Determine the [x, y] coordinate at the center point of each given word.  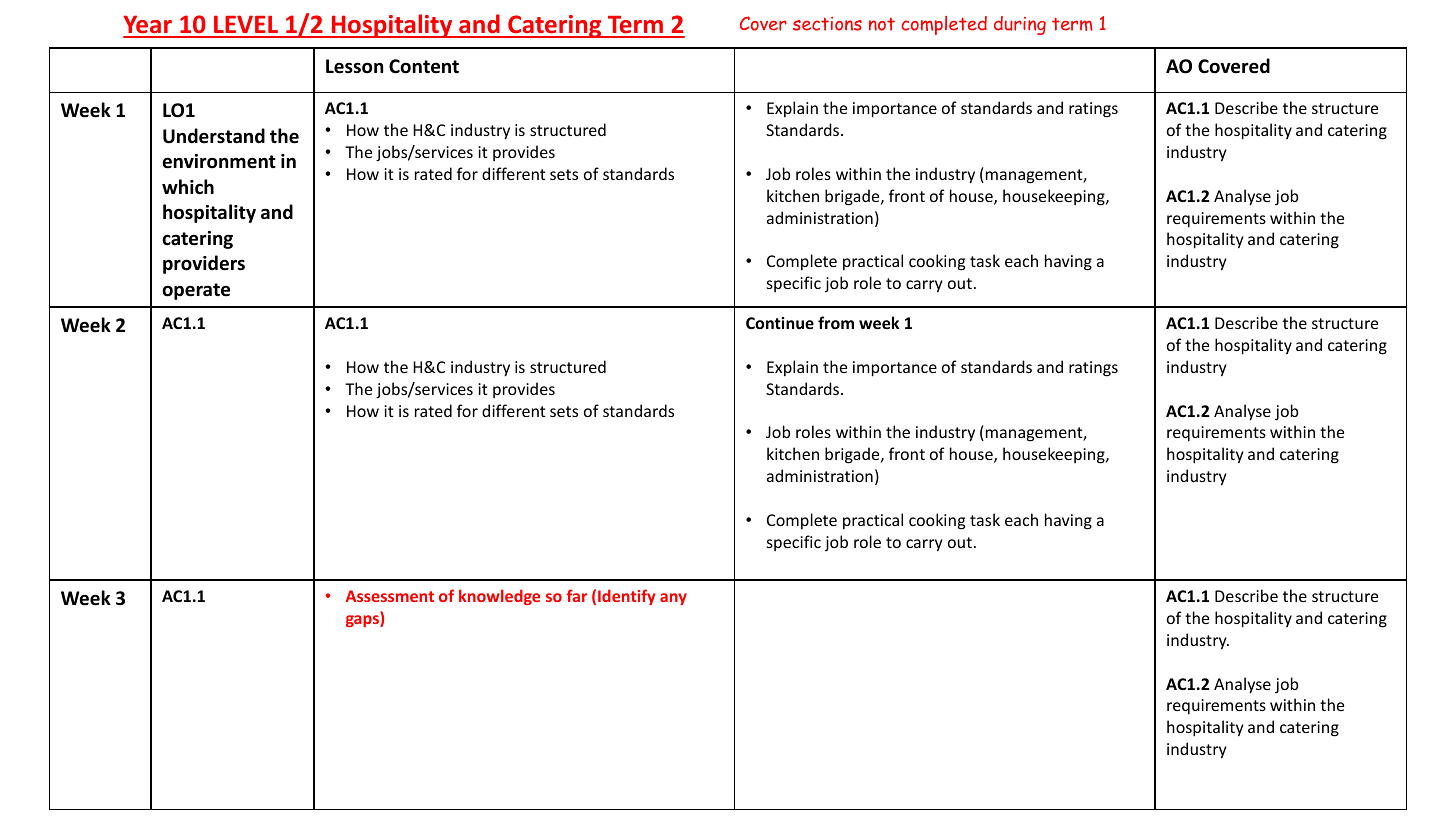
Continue [780, 323]
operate [196, 291]
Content [424, 66]
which [188, 187]
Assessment [390, 596]
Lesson [354, 66]
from [836, 322]
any [673, 599]
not [882, 24]
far [577, 595]
